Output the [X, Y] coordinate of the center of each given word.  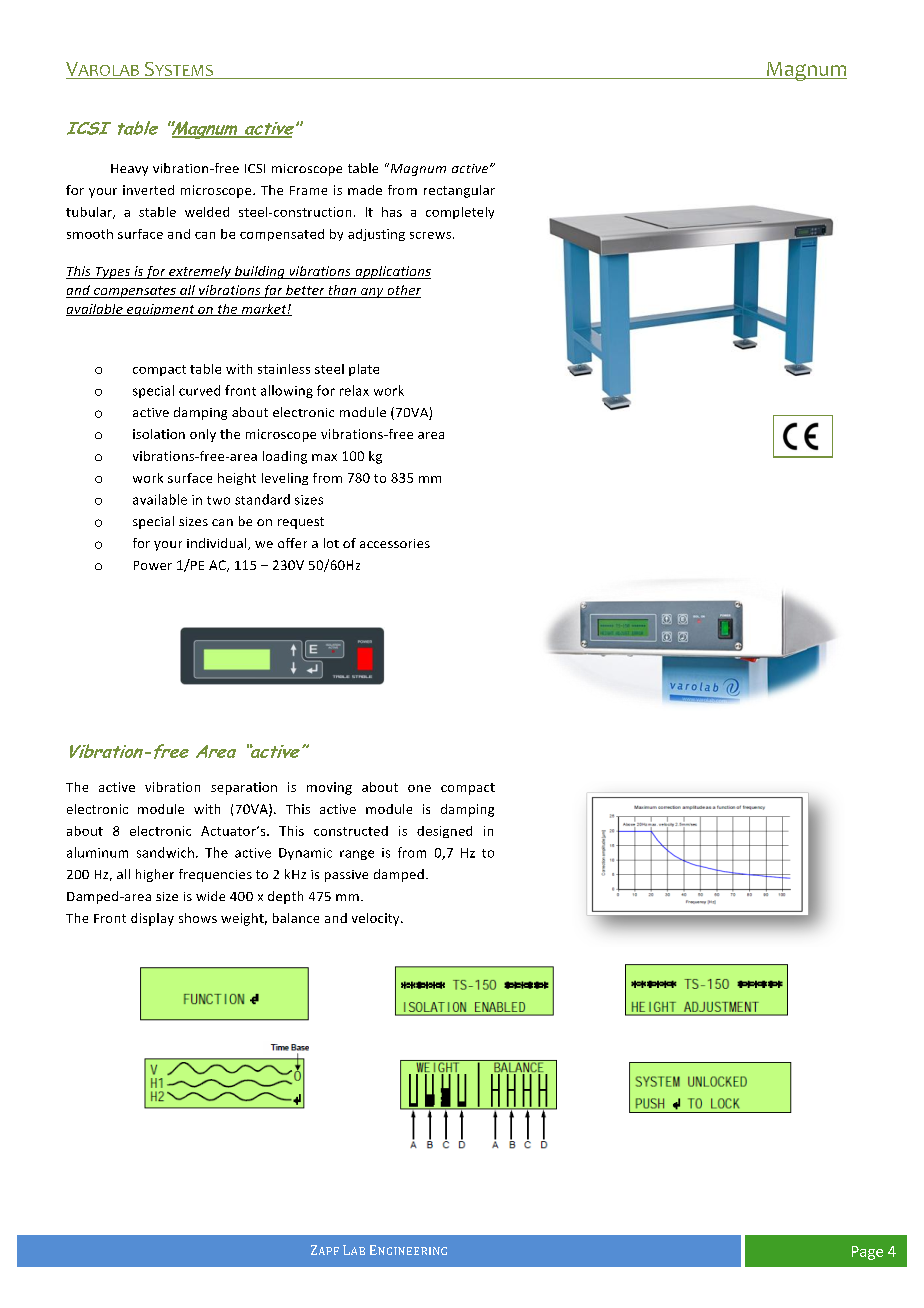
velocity [377, 919]
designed [444, 832]
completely [460, 213]
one [419, 788]
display [152, 919]
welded [207, 212]
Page [867, 1253]
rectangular [459, 191]
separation [244, 788]
